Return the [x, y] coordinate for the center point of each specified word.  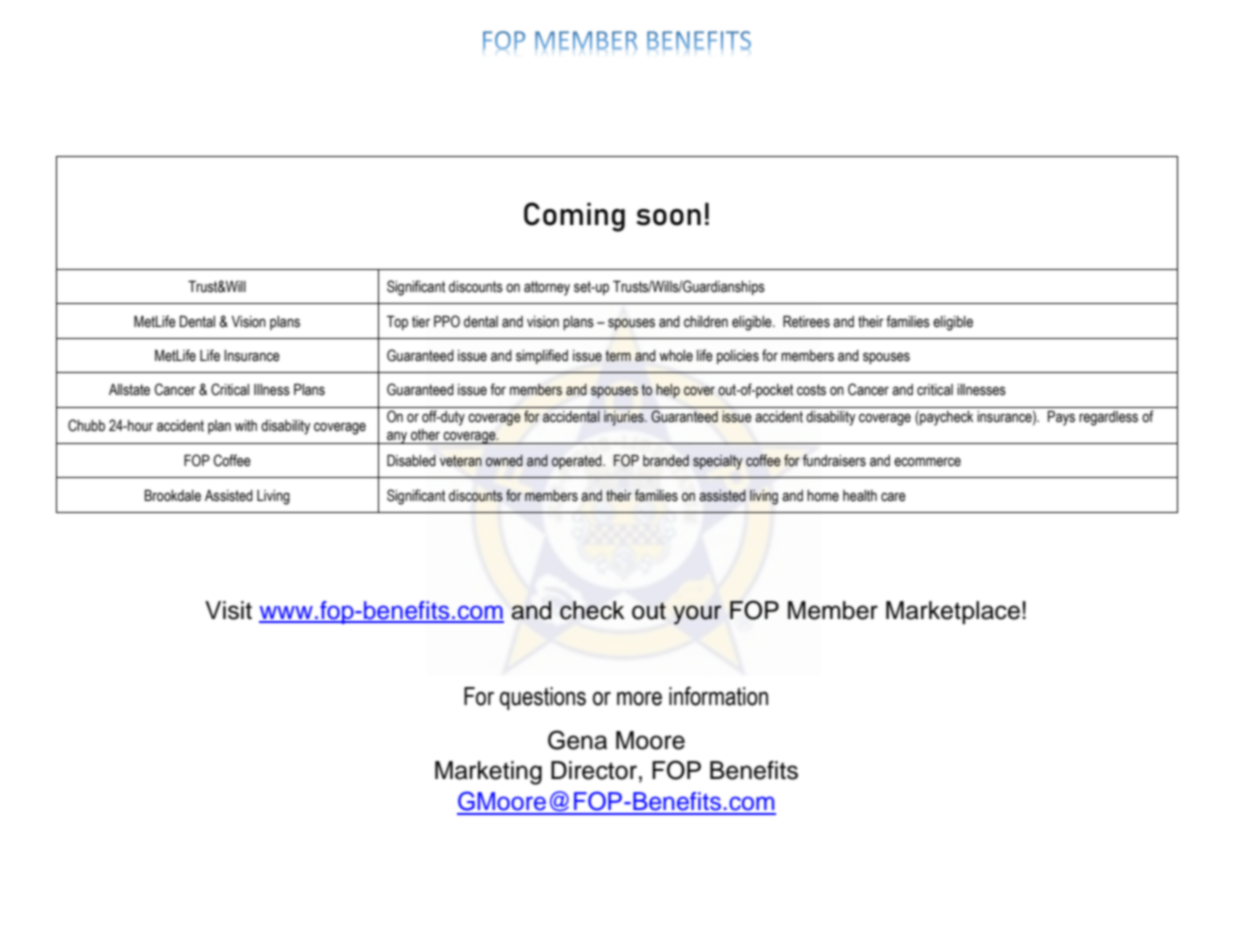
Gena [577, 740]
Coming [574, 217]
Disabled [411, 461]
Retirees [806, 322]
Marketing [488, 773]
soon [668, 217]
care [893, 497]
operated [578, 462]
